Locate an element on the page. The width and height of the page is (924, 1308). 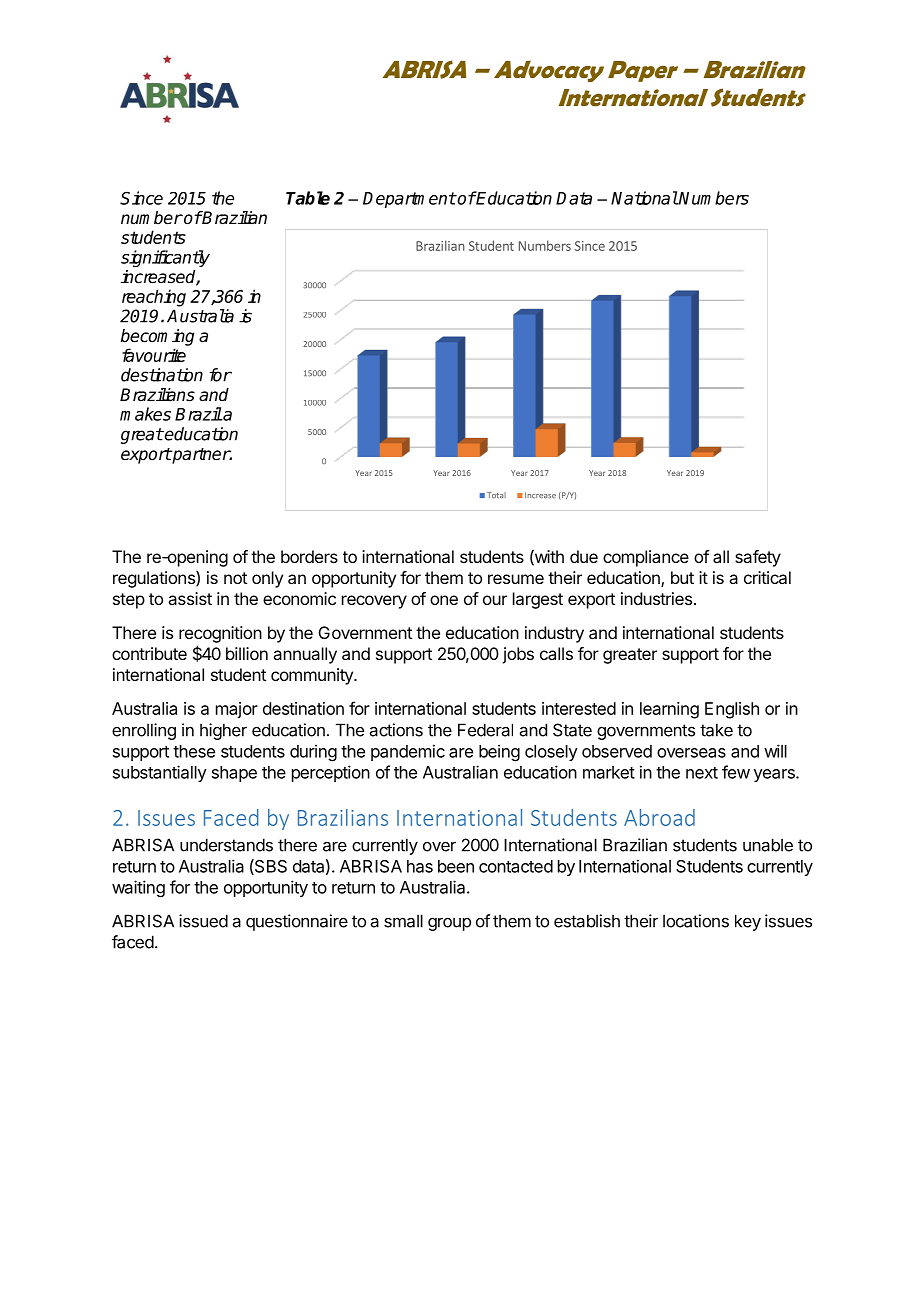
makes is located at coordinates (145, 414).
